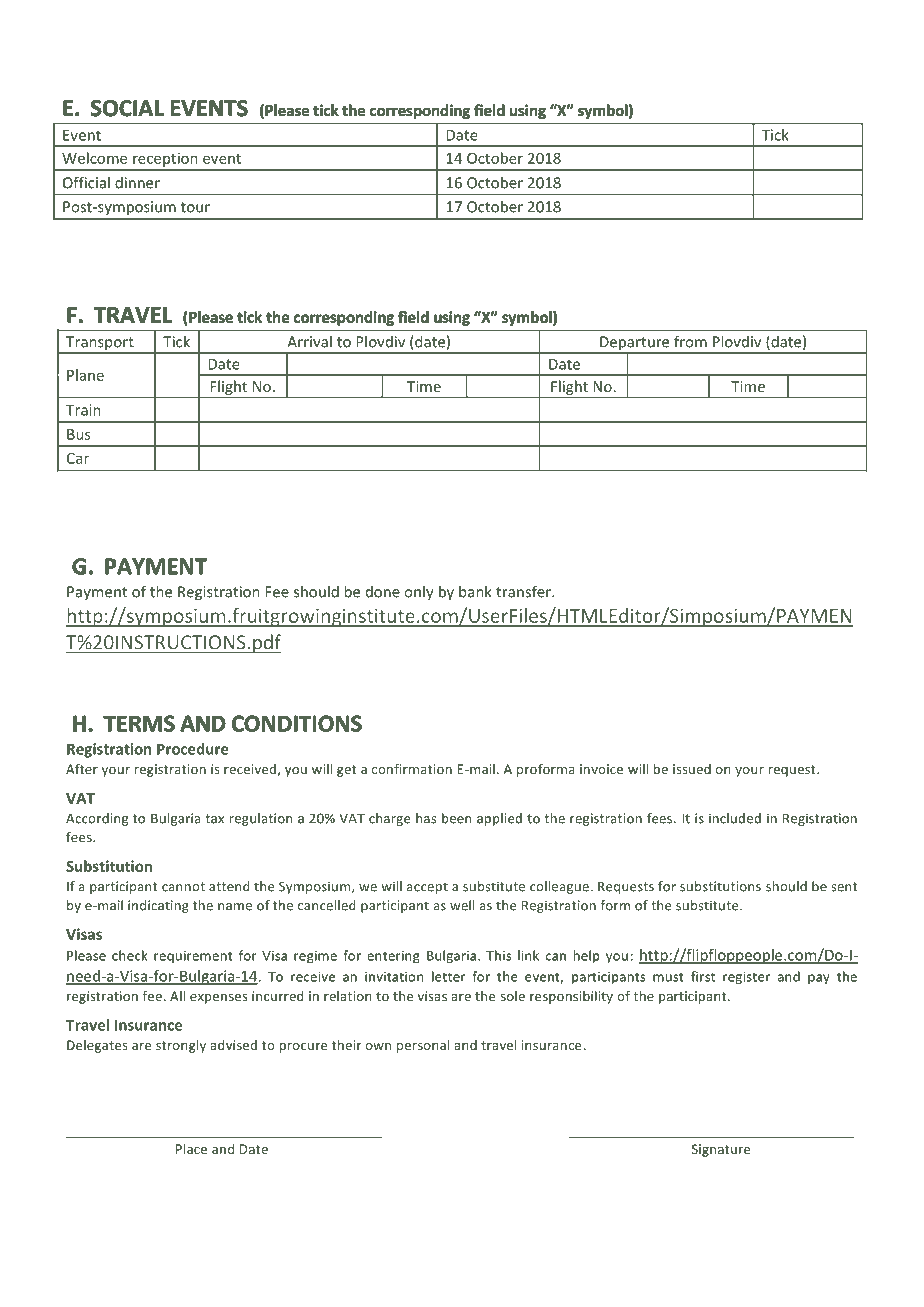 This screenshot has width=924, height=1307. I want to click on accept, so click(427, 888).
